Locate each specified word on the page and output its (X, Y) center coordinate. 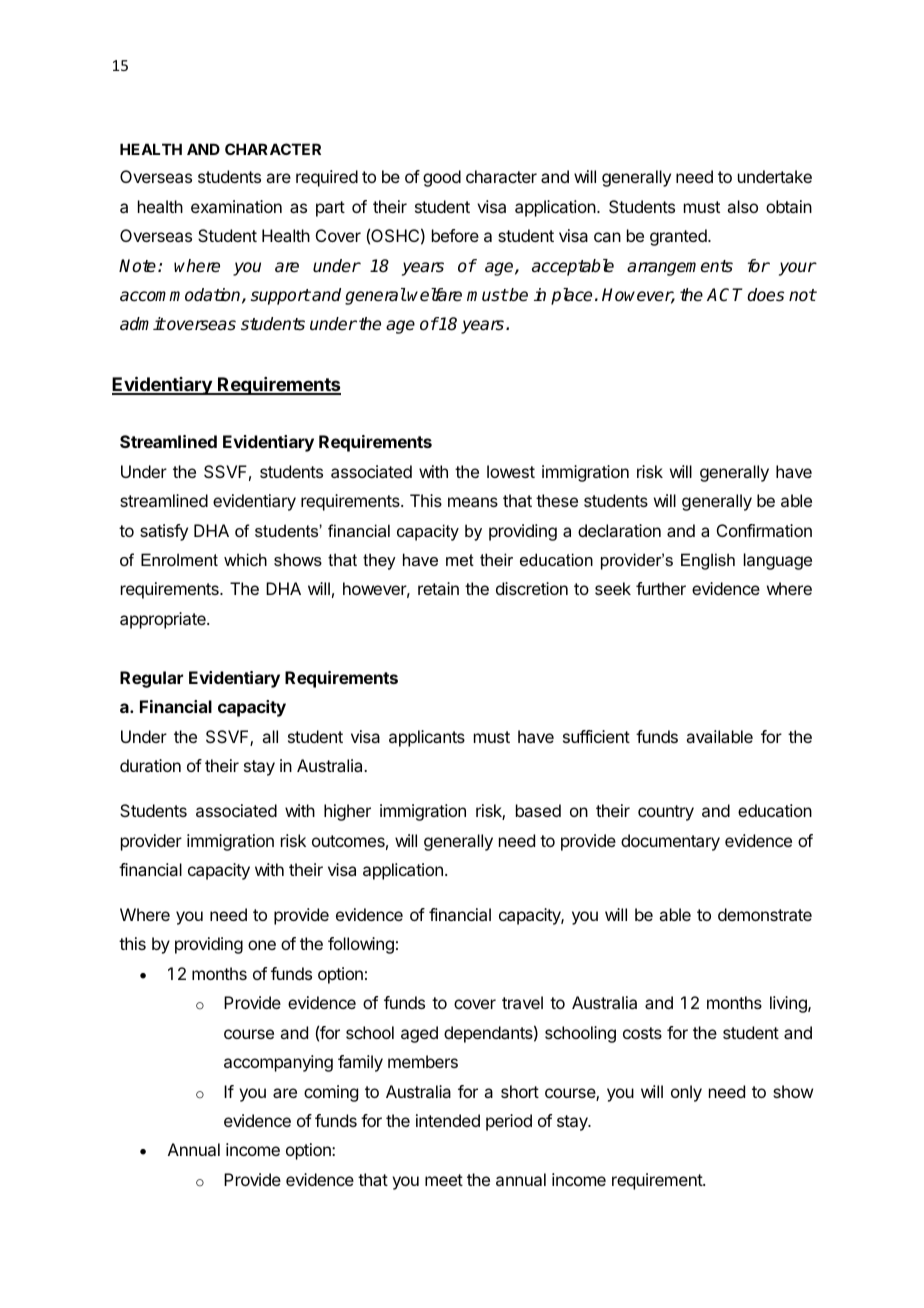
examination (236, 206)
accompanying (278, 1063)
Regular (151, 679)
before (455, 235)
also (742, 206)
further (661, 588)
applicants (427, 738)
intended (448, 1120)
